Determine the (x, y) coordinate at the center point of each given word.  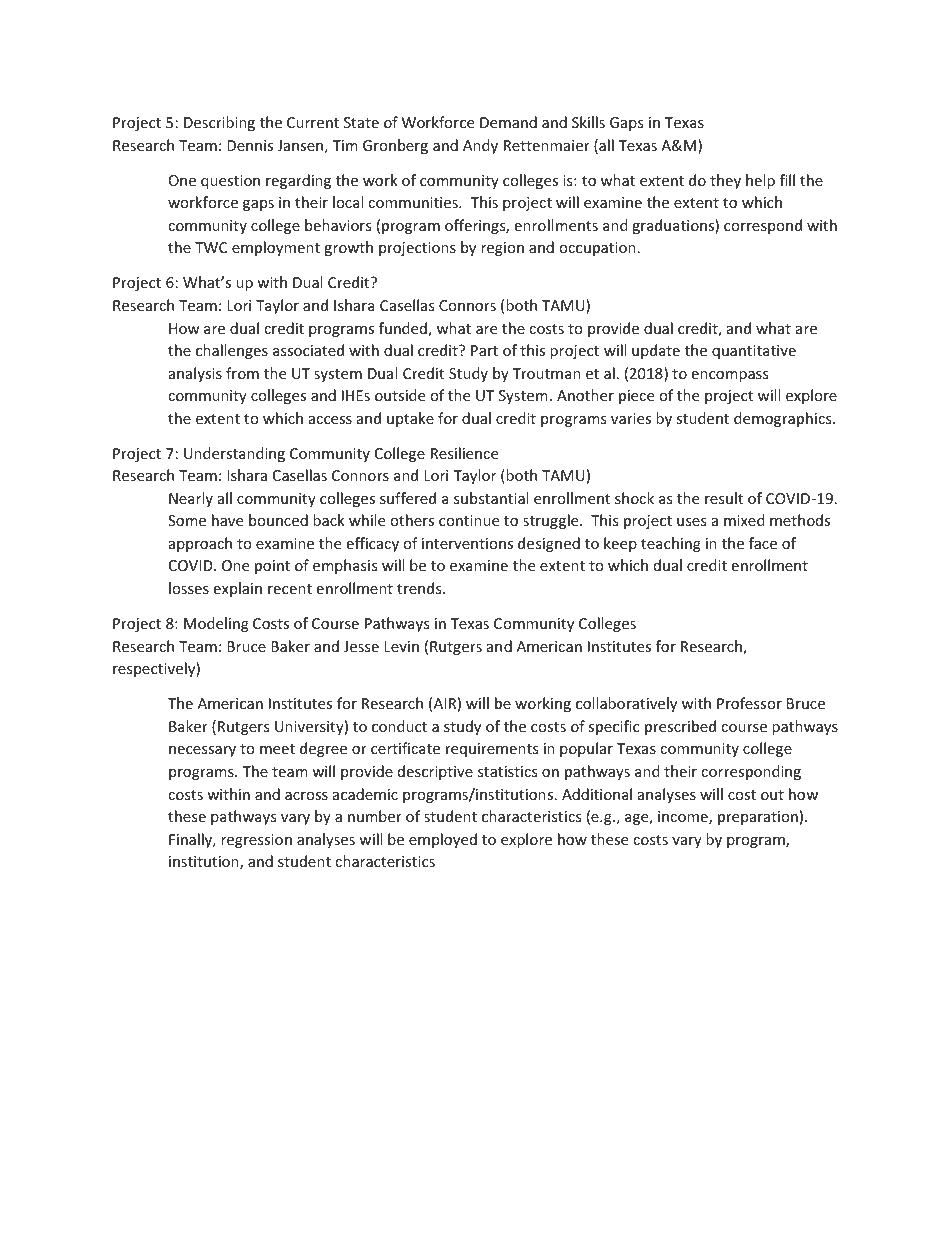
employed (443, 840)
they (725, 181)
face (763, 543)
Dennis (250, 145)
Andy (480, 146)
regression (256, 841)
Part (484, 350)
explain (237, 589)
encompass (729, 376)
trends (420, 588)
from (242, 373)
